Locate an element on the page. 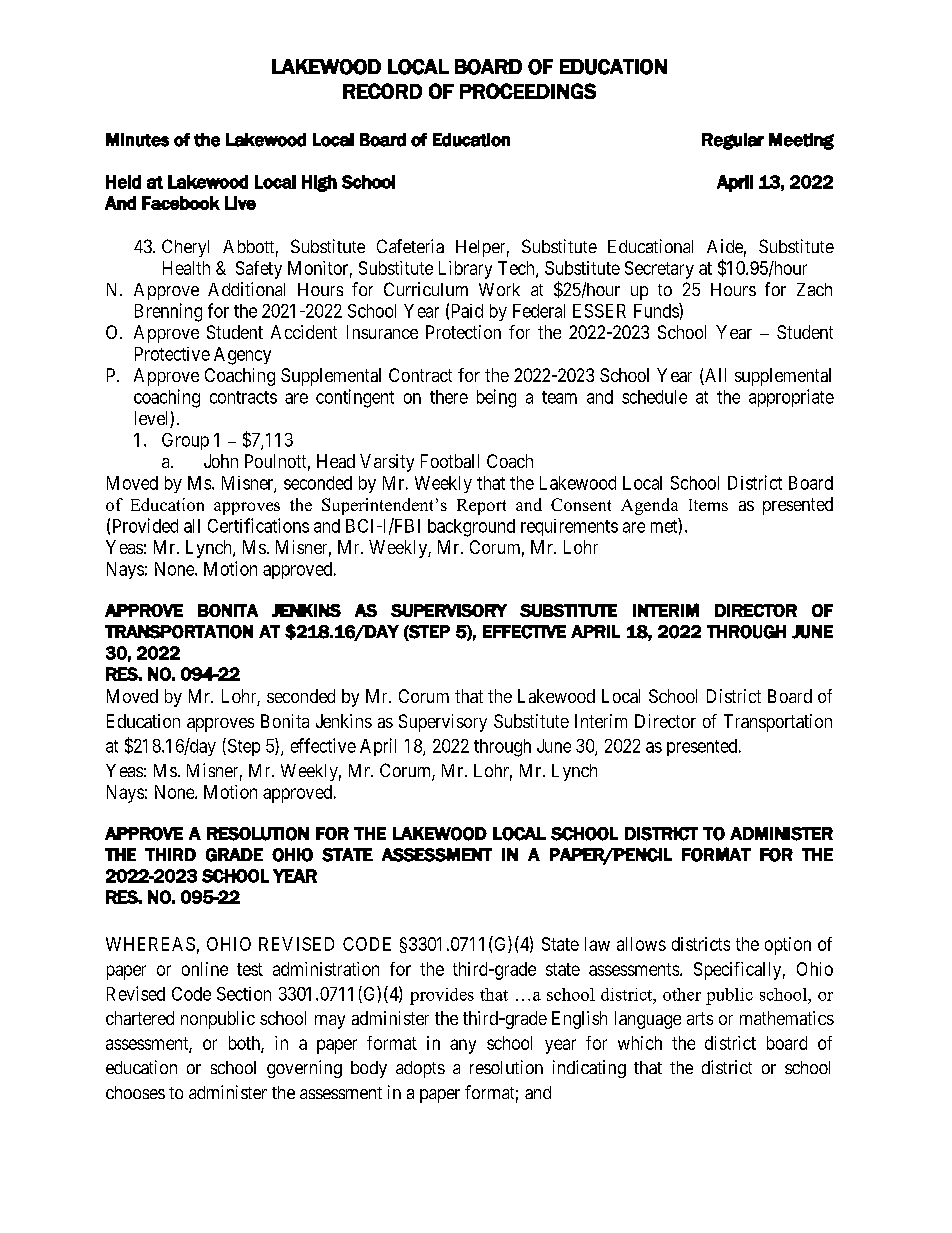  WHEREAS is located at coordinates (150, 944).
